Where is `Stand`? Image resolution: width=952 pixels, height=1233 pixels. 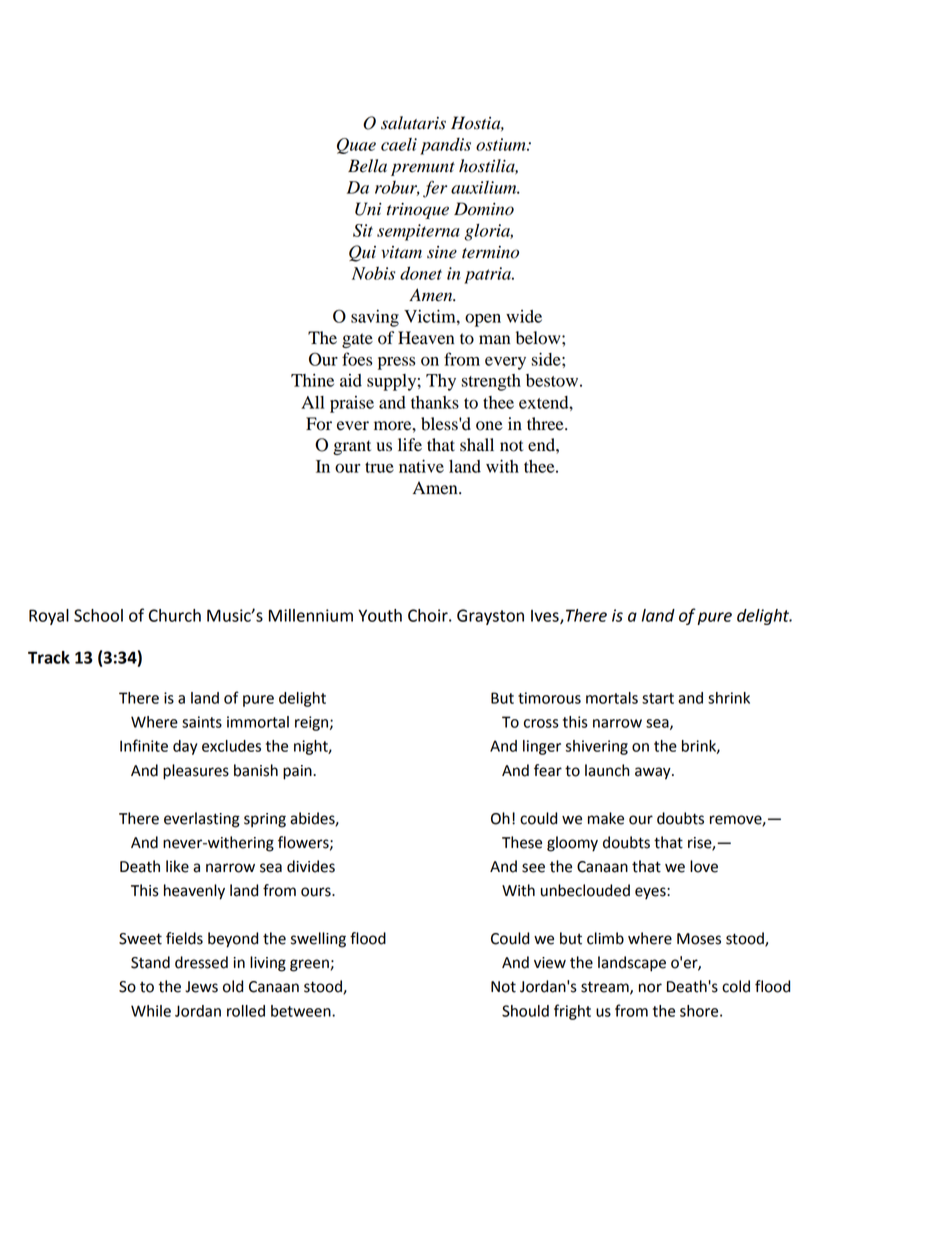
Stand is located at coordinates (150, 962).
